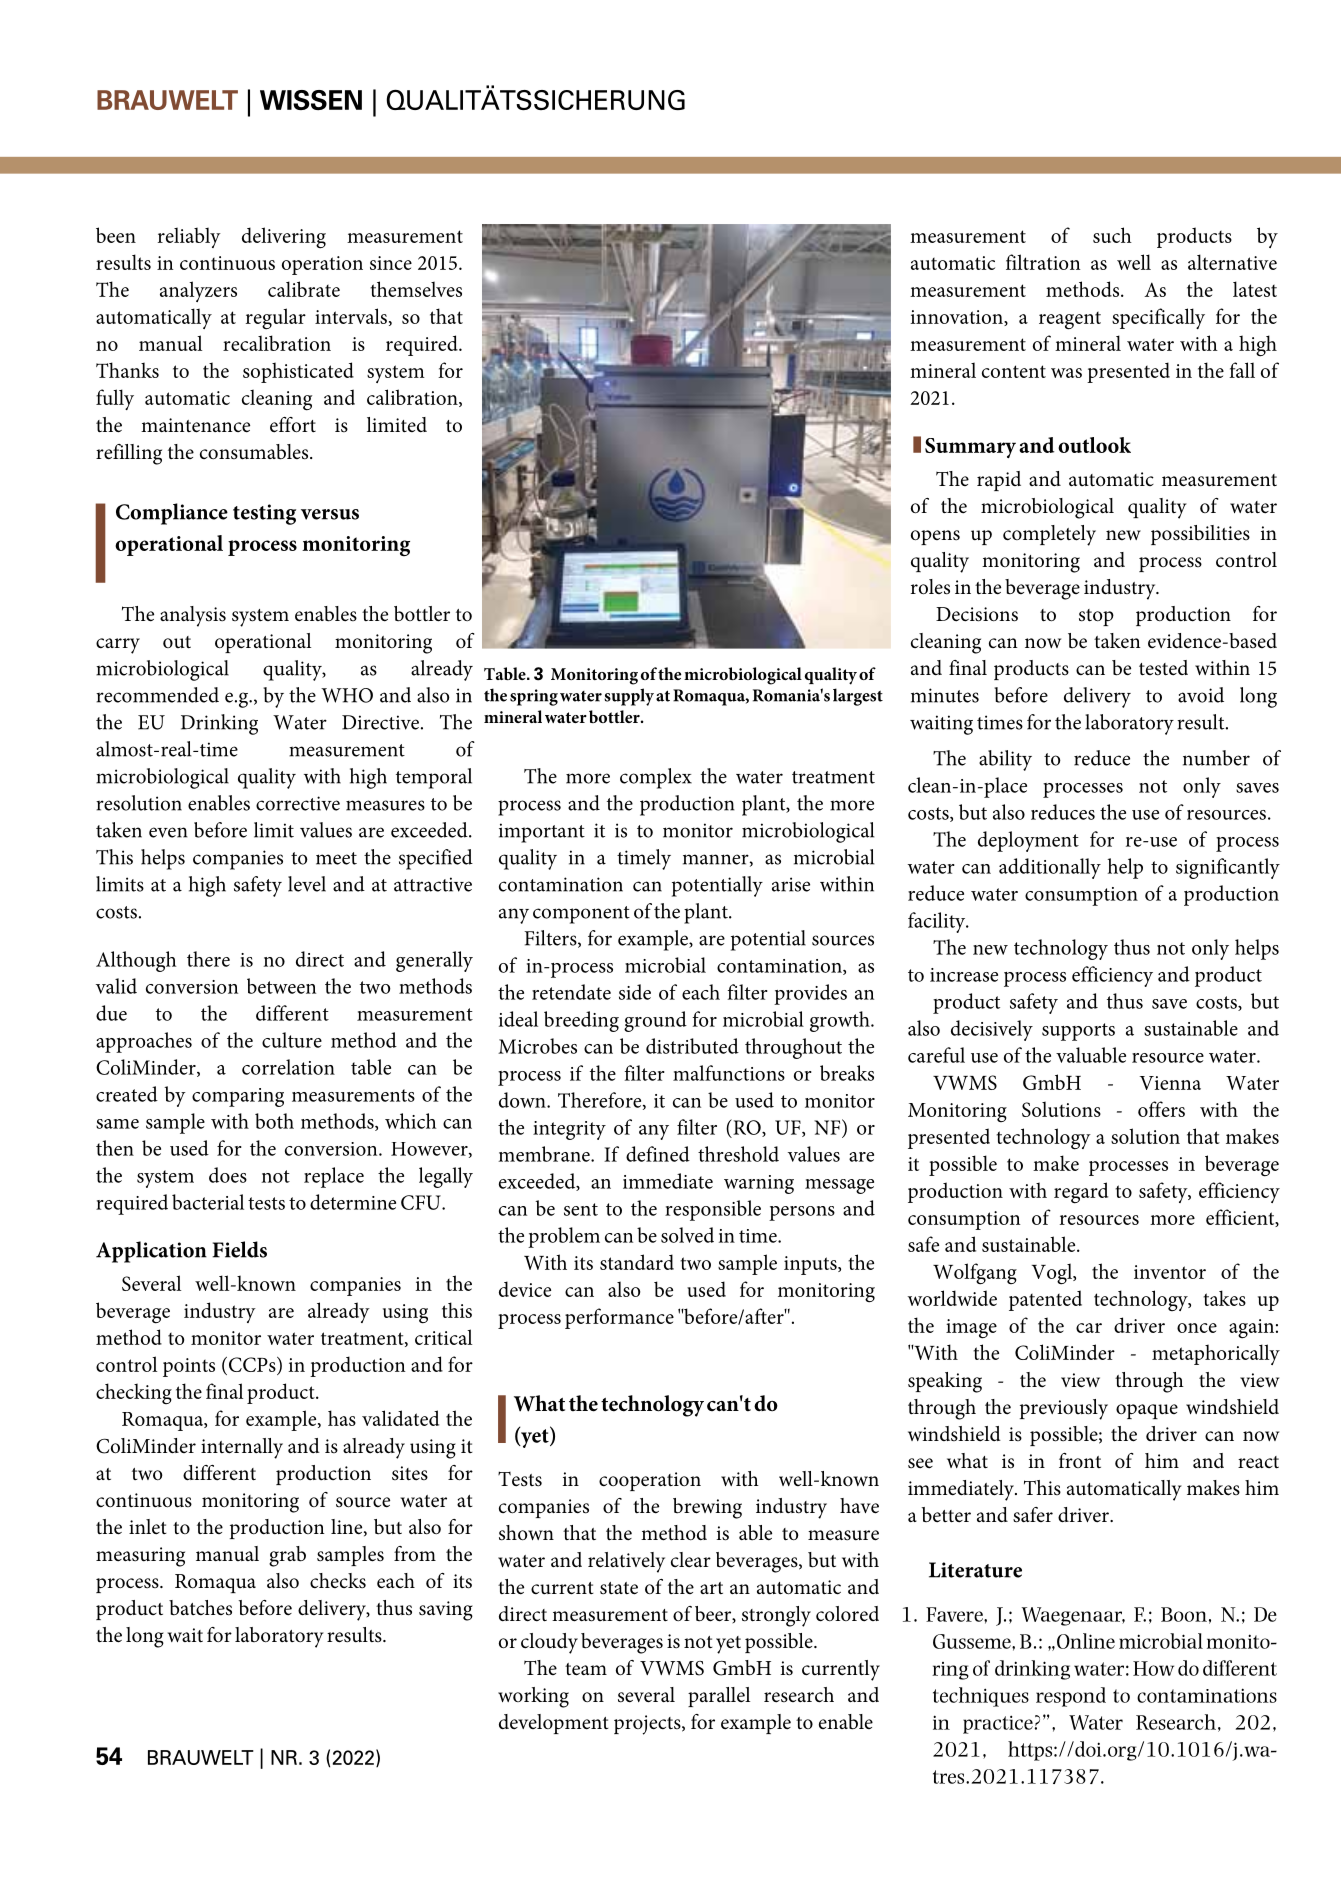 The image size is (1341, 1896). Describe the element at coordinates (629, 697) in the image. I see `supply` at that location.
